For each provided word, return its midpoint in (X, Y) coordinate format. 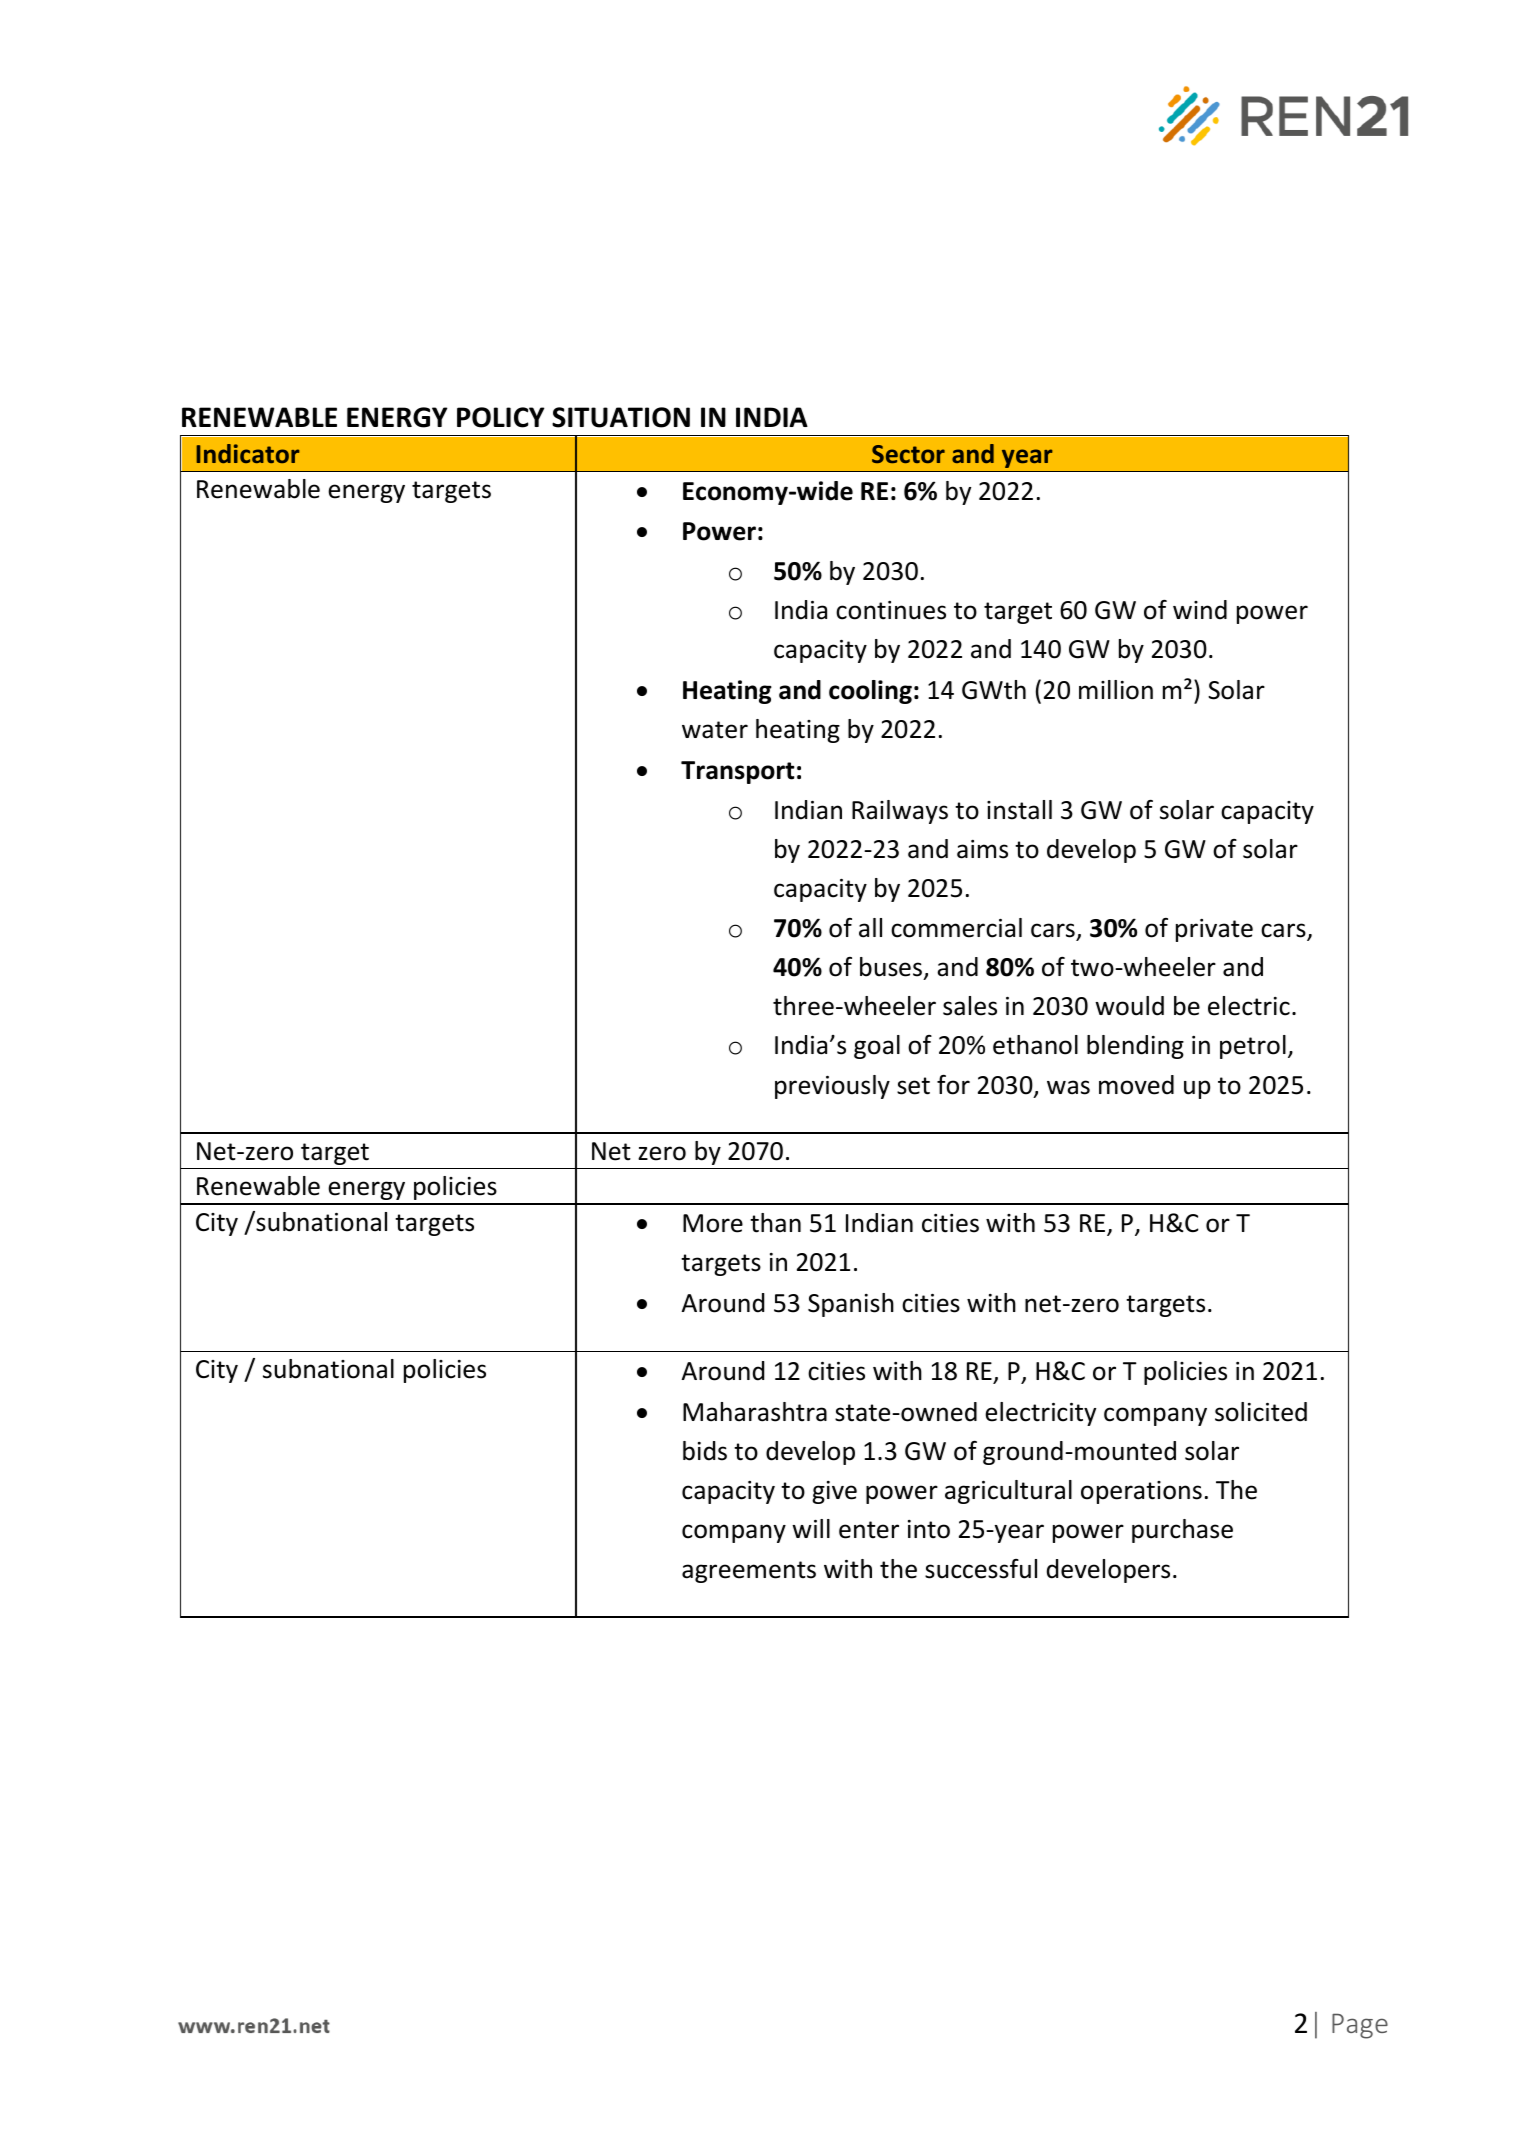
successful (981, 1569)
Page (1360, 2026)
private (1214, 930)
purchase (1182, 1531)
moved (1136, 1085)
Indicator (248, 453)
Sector (908, 454)
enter (869, 1530)
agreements (749, 1572)
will (811, 1528)
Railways (900, 812)
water (715, 730)
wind (1200, 610)
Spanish (851, 1305)
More (713, 1223)
